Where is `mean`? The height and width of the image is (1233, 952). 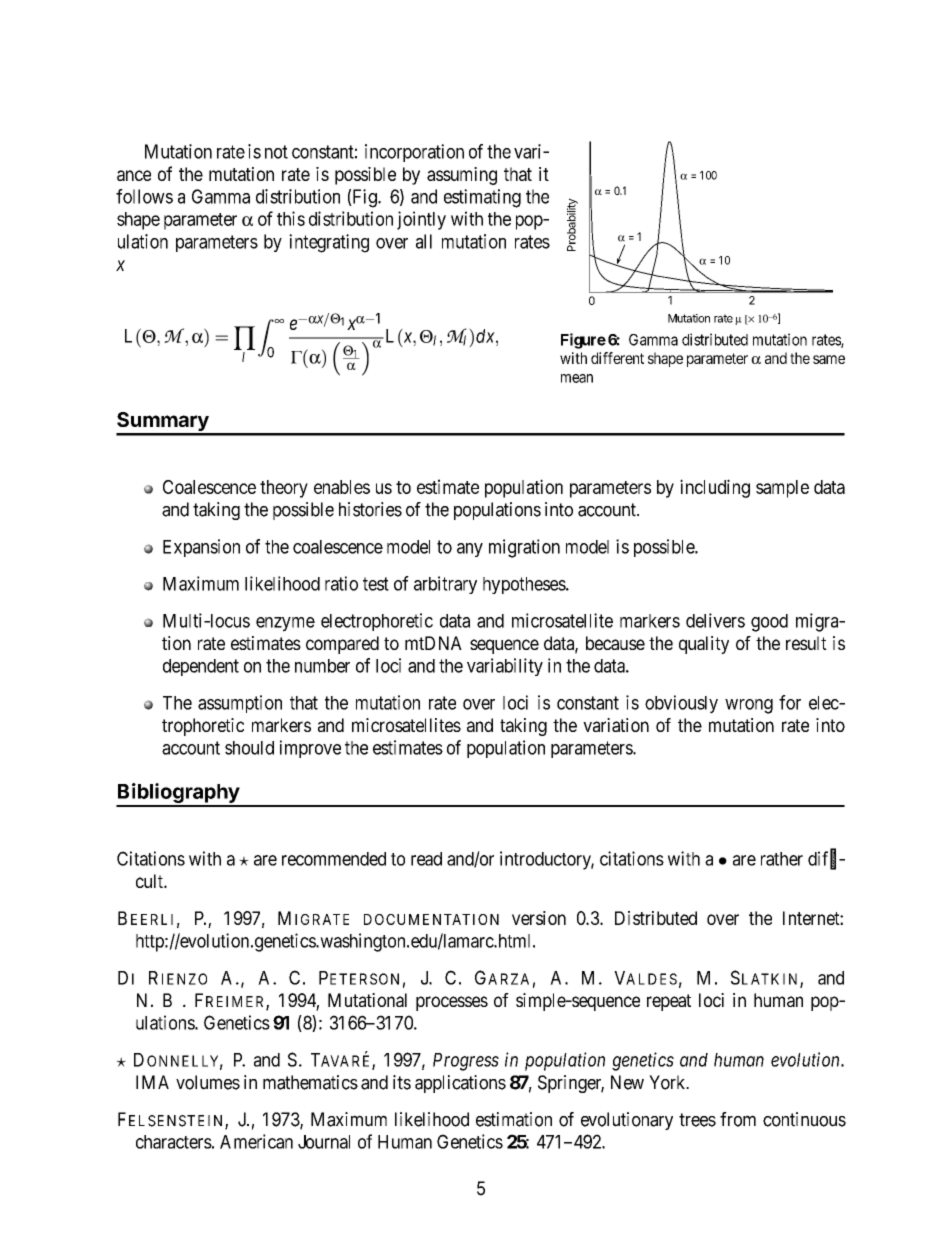 mean is located at coordinates (577, 378).
